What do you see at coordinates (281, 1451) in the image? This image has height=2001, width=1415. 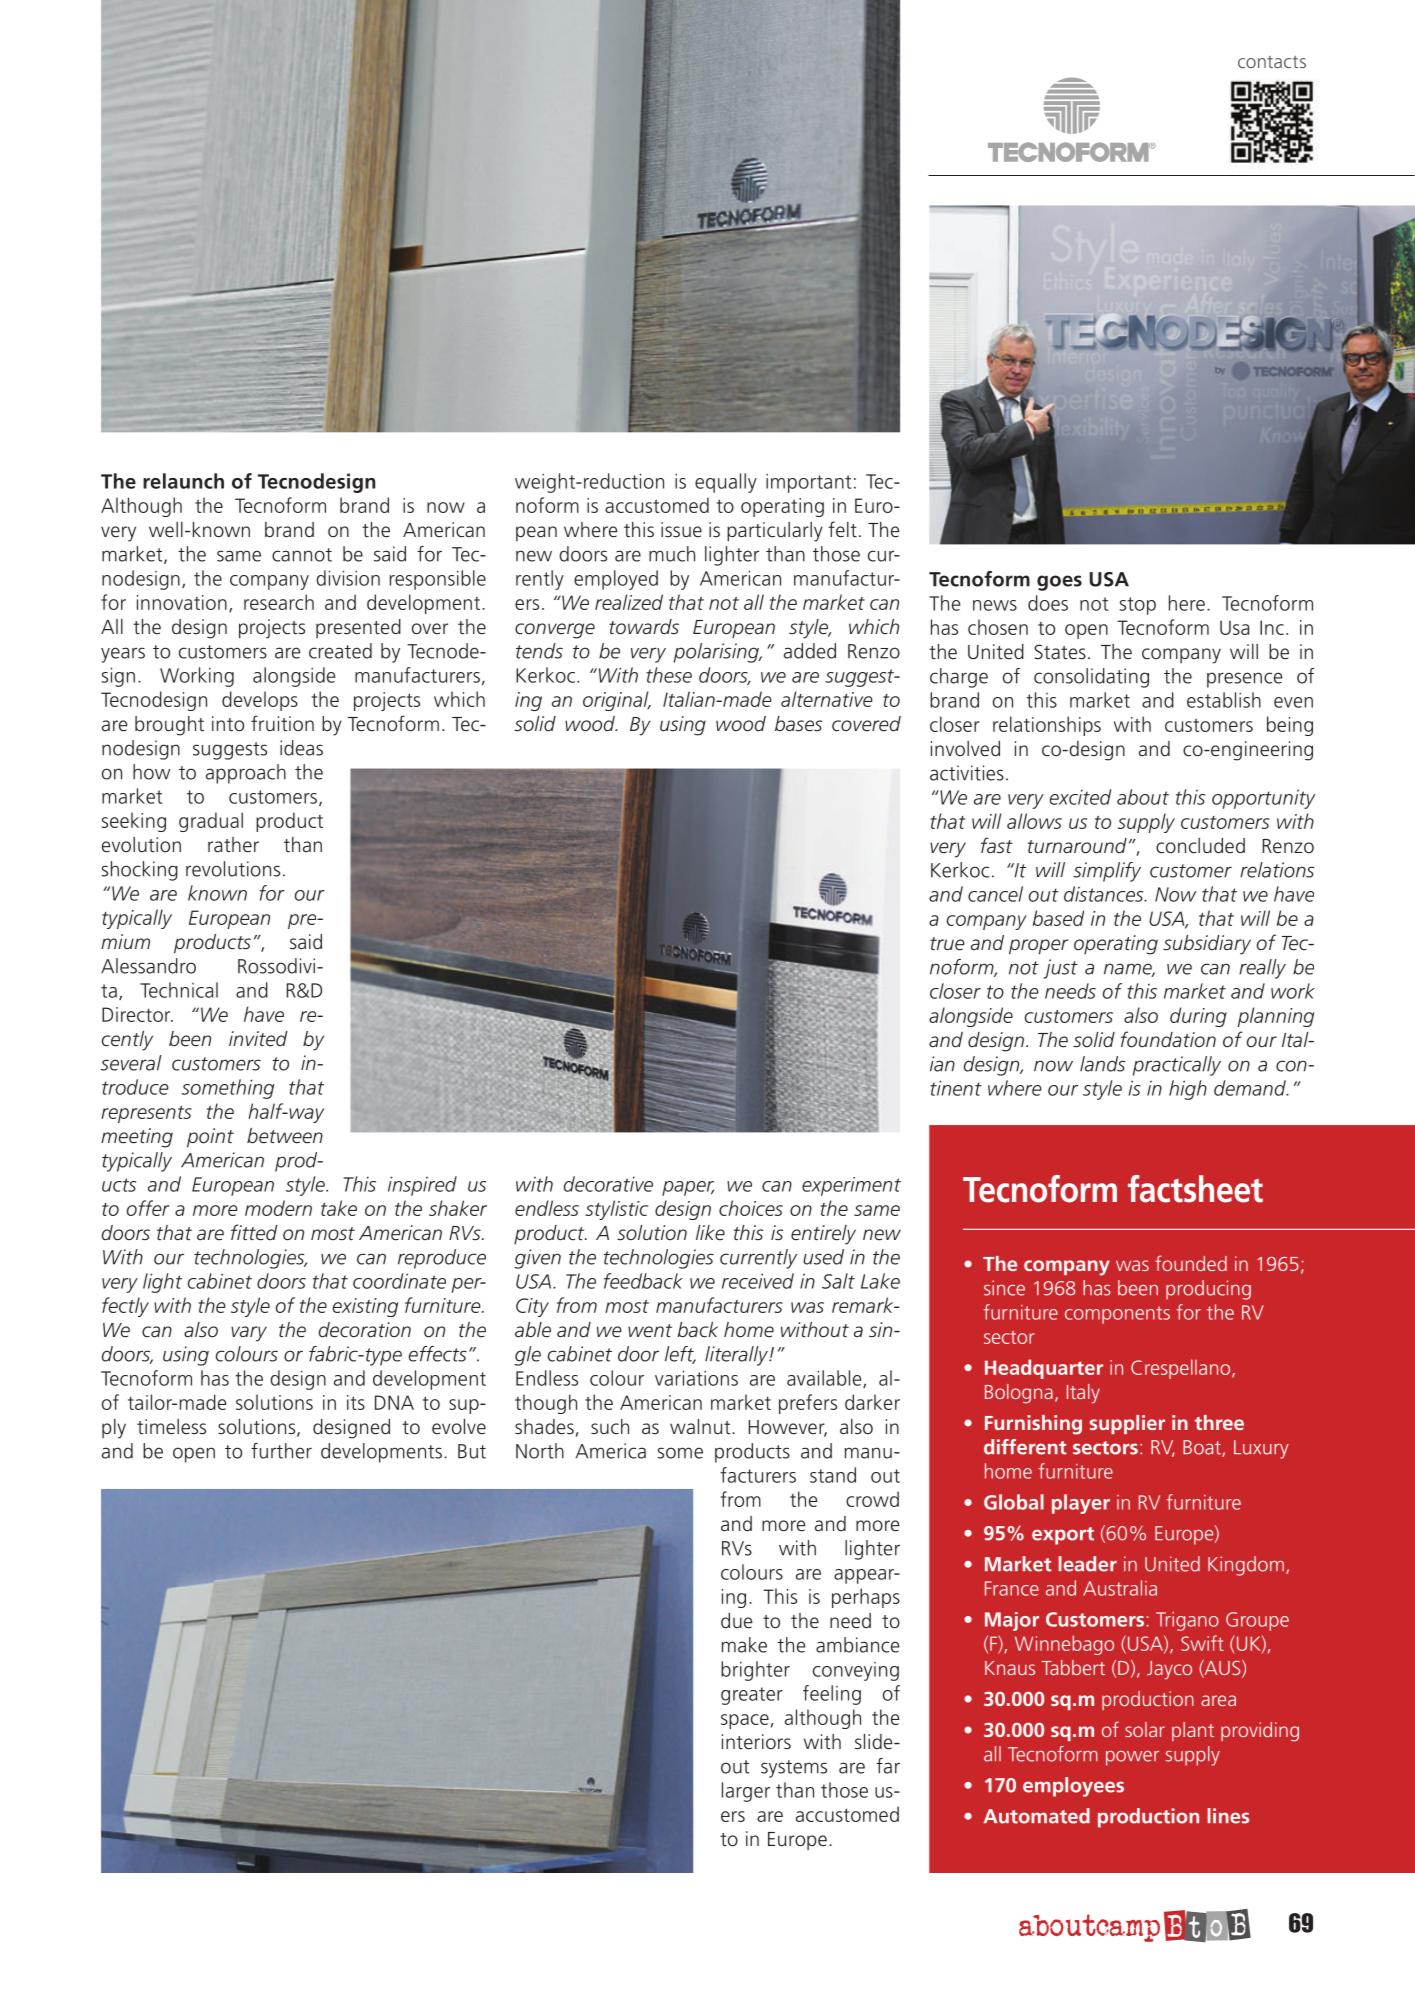 I see `further` at bounding box center [281, 1451].
